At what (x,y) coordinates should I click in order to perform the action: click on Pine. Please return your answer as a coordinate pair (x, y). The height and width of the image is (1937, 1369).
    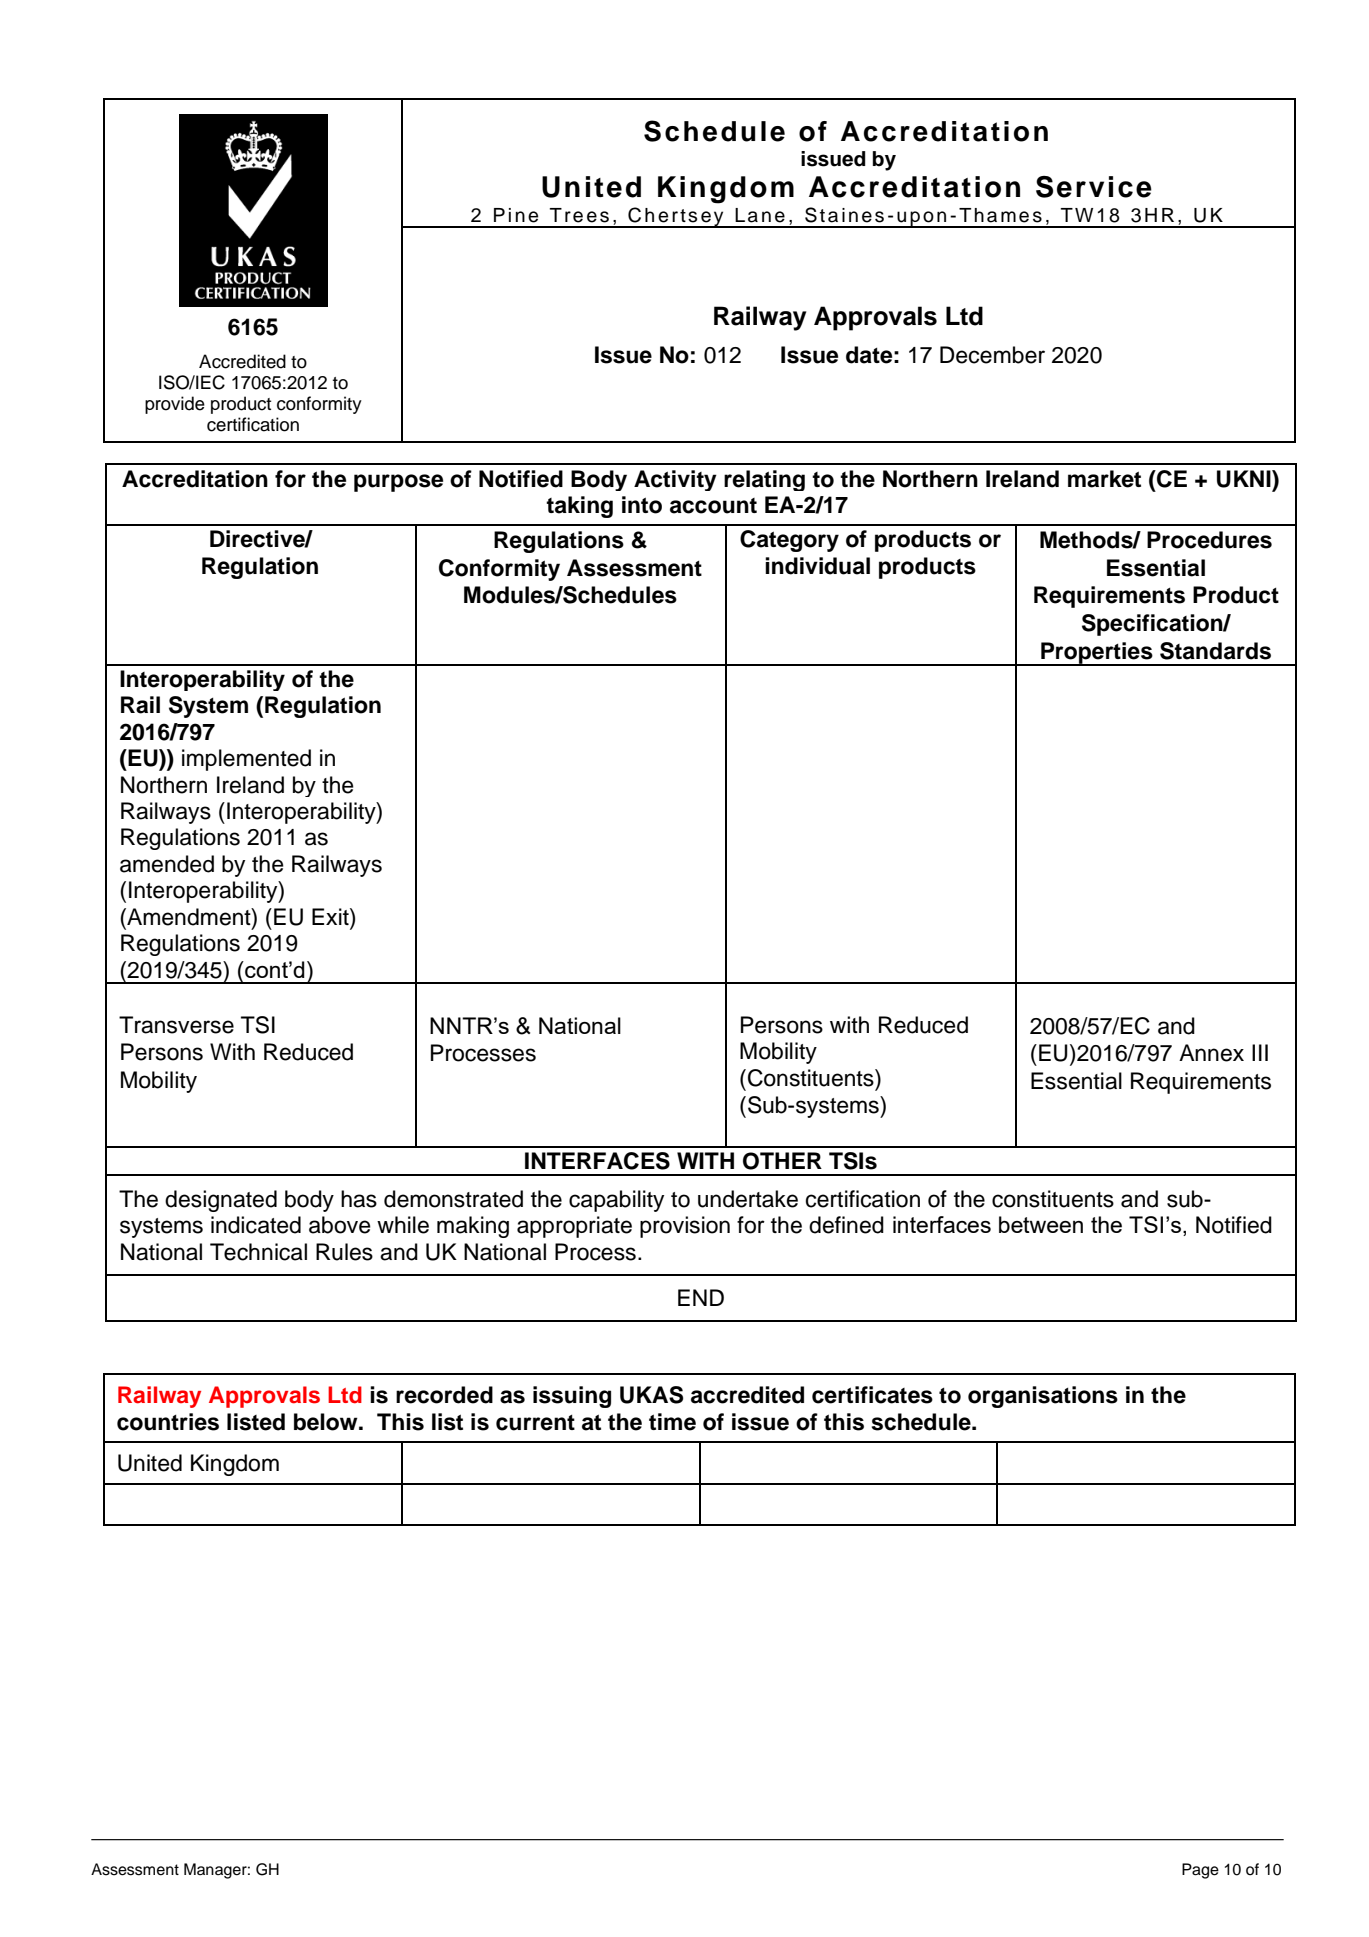
    Looking at the image, I should click on (516, 215).
